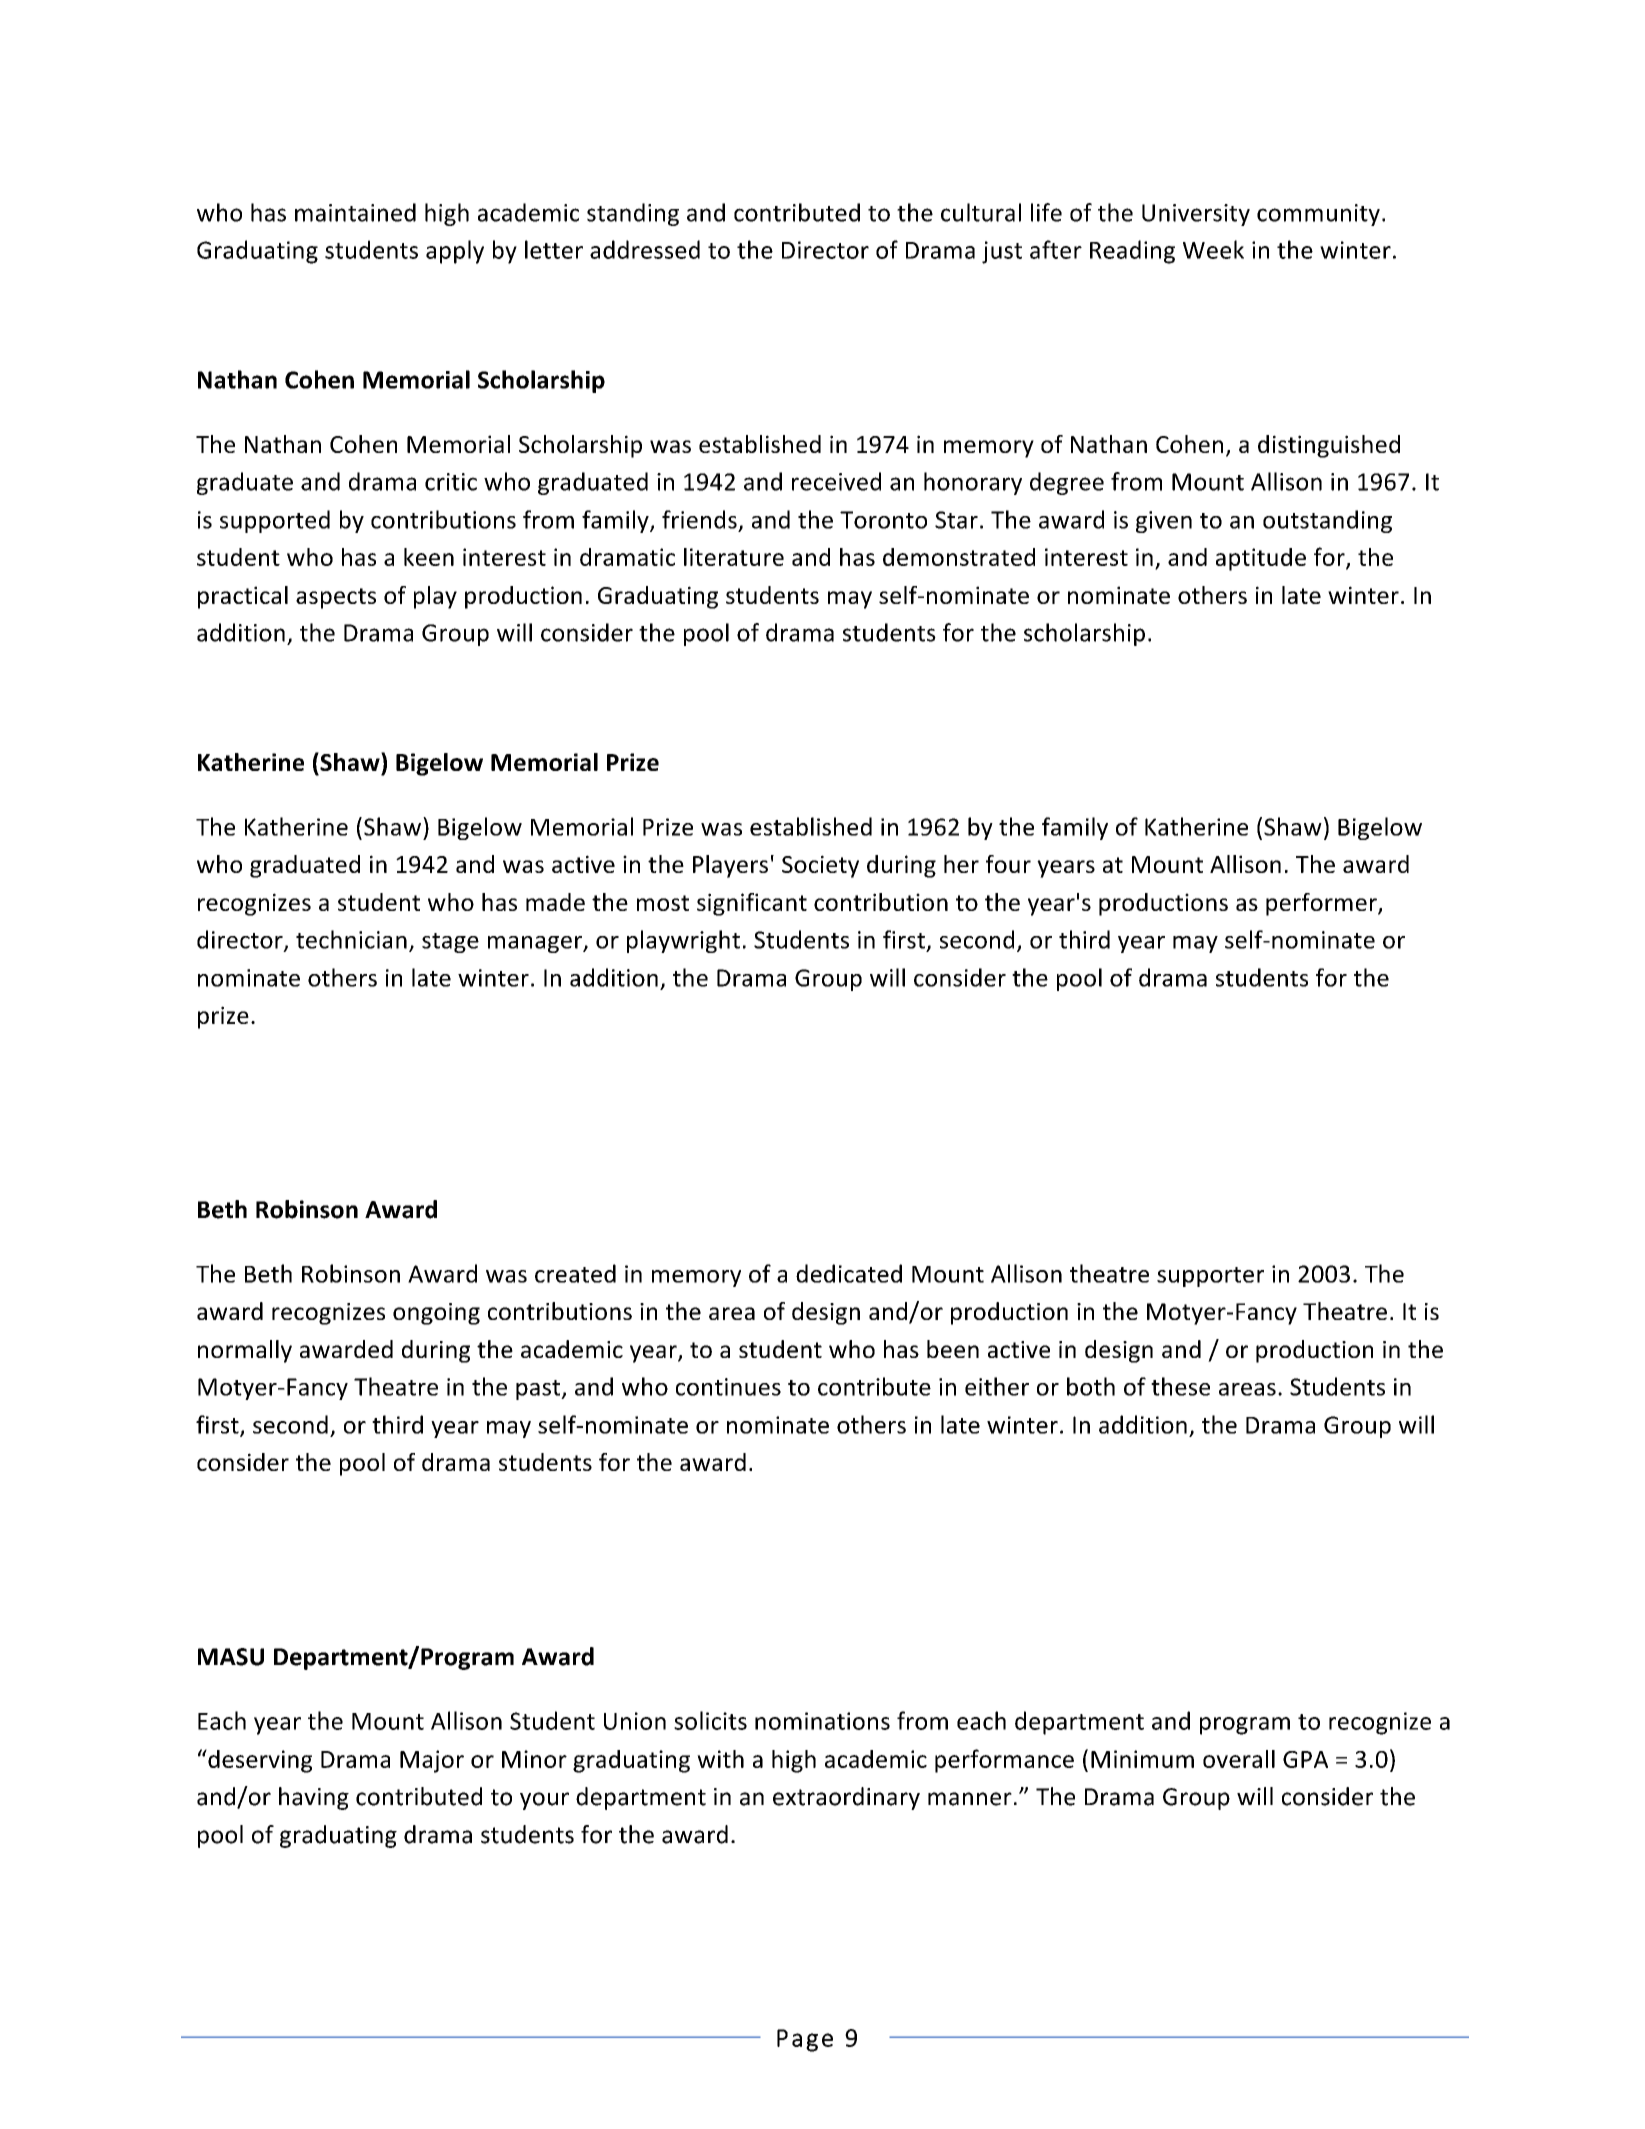 The image size is (1645, 2129). What do you see at coordinates (1180, 1386) in the screenshot?
I see `these` at bounding box center [1180, 1386].
